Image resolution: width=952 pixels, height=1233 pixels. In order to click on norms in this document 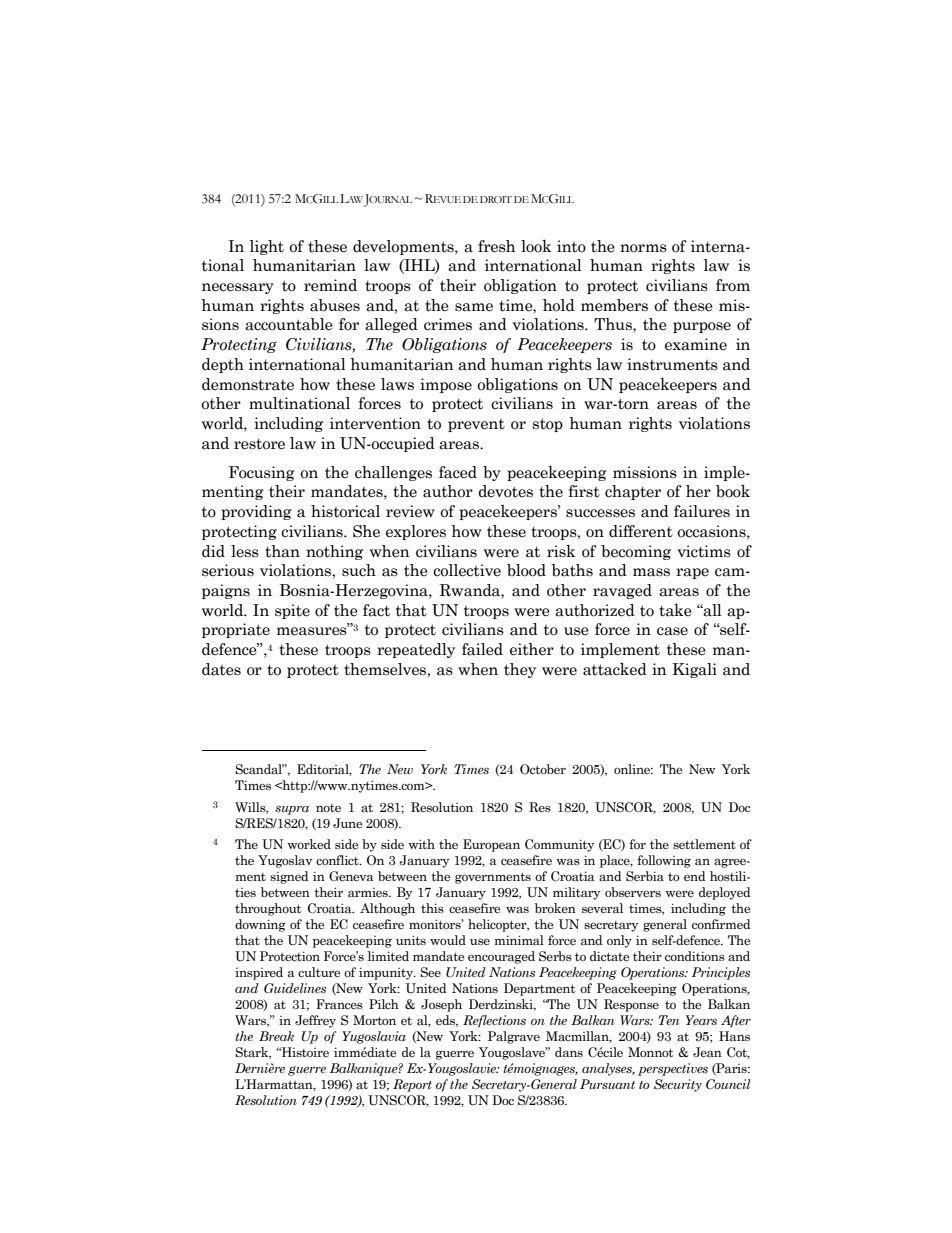, I will do `click(643, 248)`.
